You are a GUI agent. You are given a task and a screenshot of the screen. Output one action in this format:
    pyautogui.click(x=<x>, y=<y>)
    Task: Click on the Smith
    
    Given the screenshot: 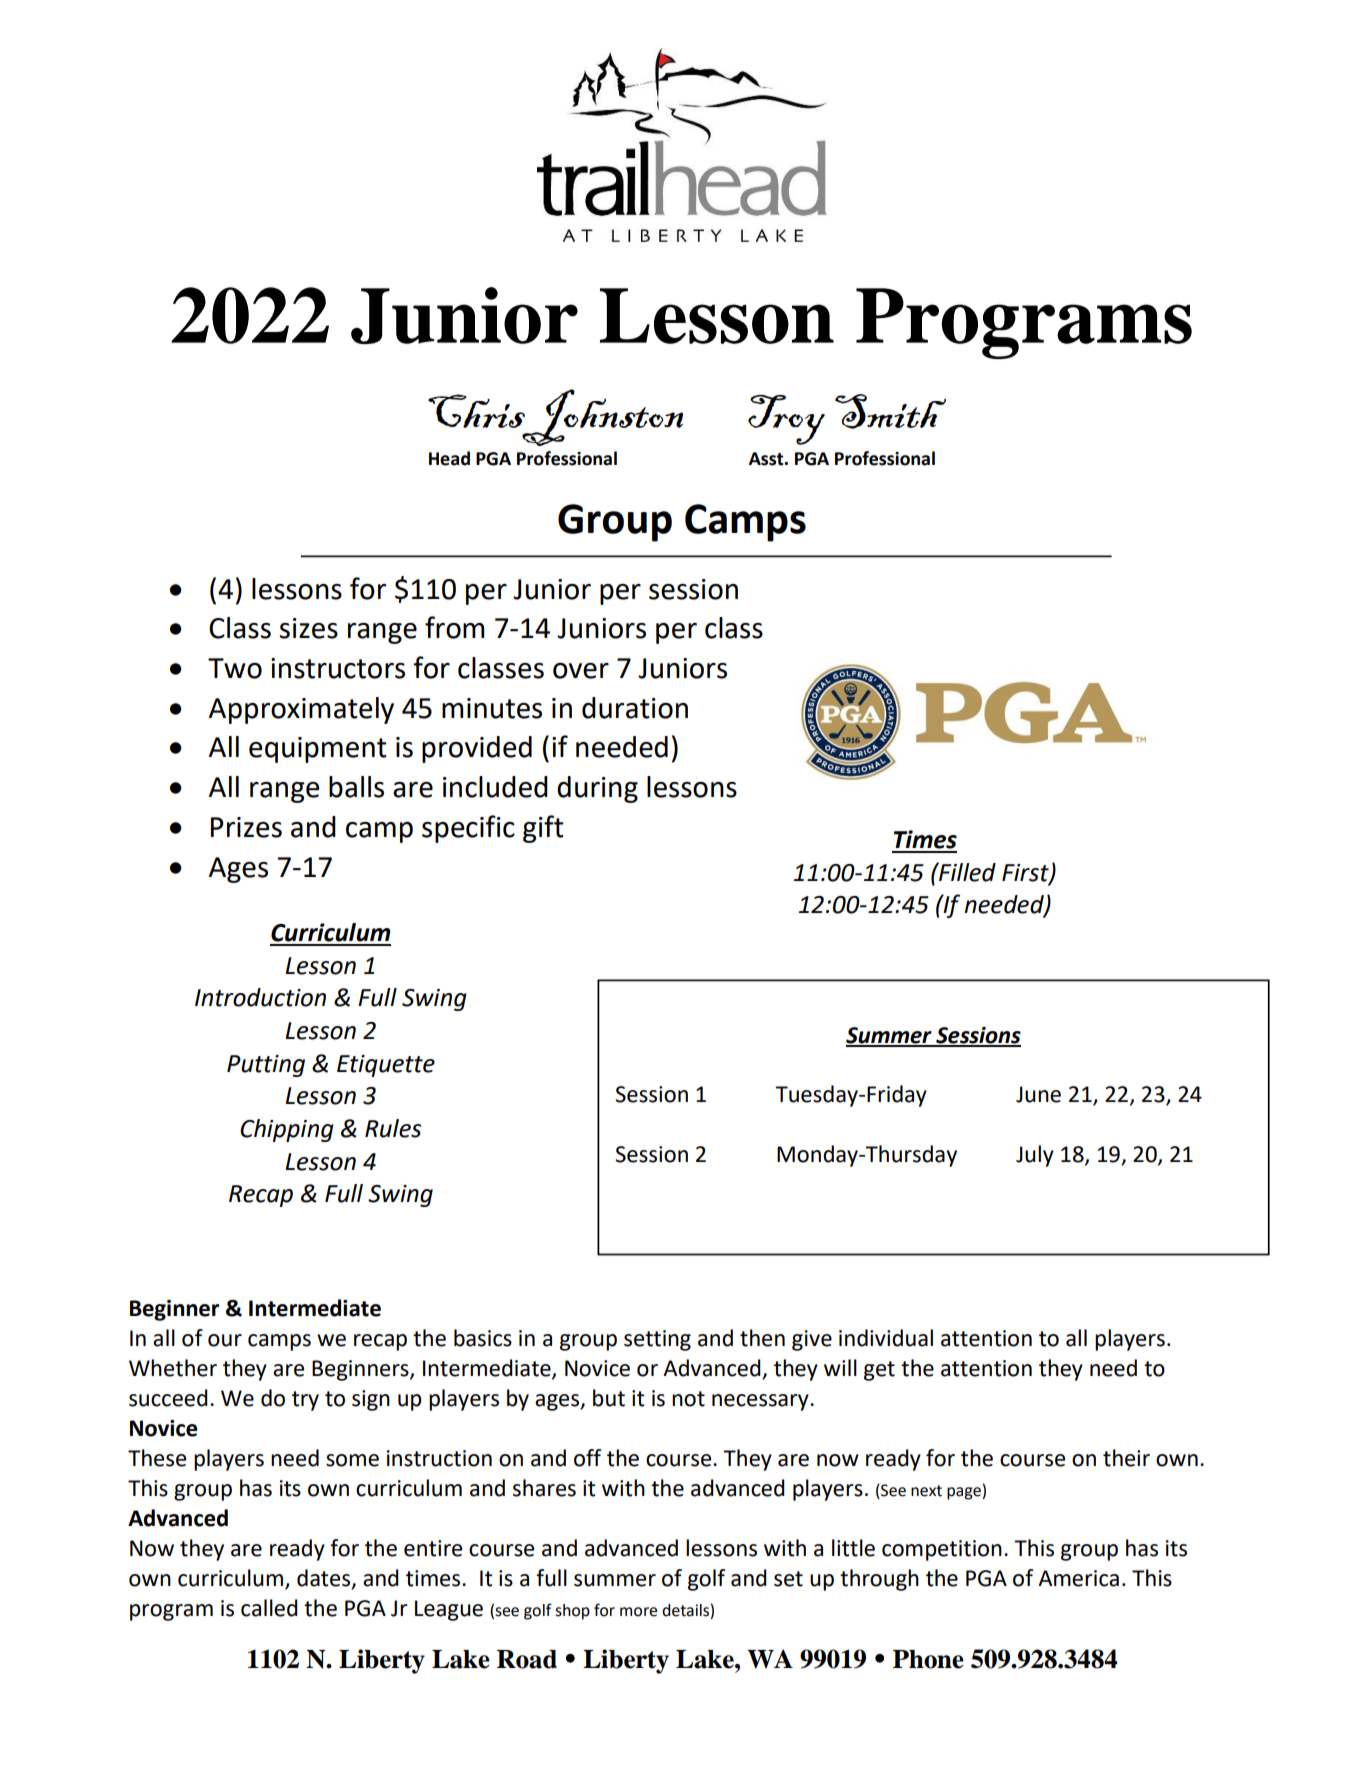 What is the action you would take?
    pyautogui.click(x=890, y=411)
